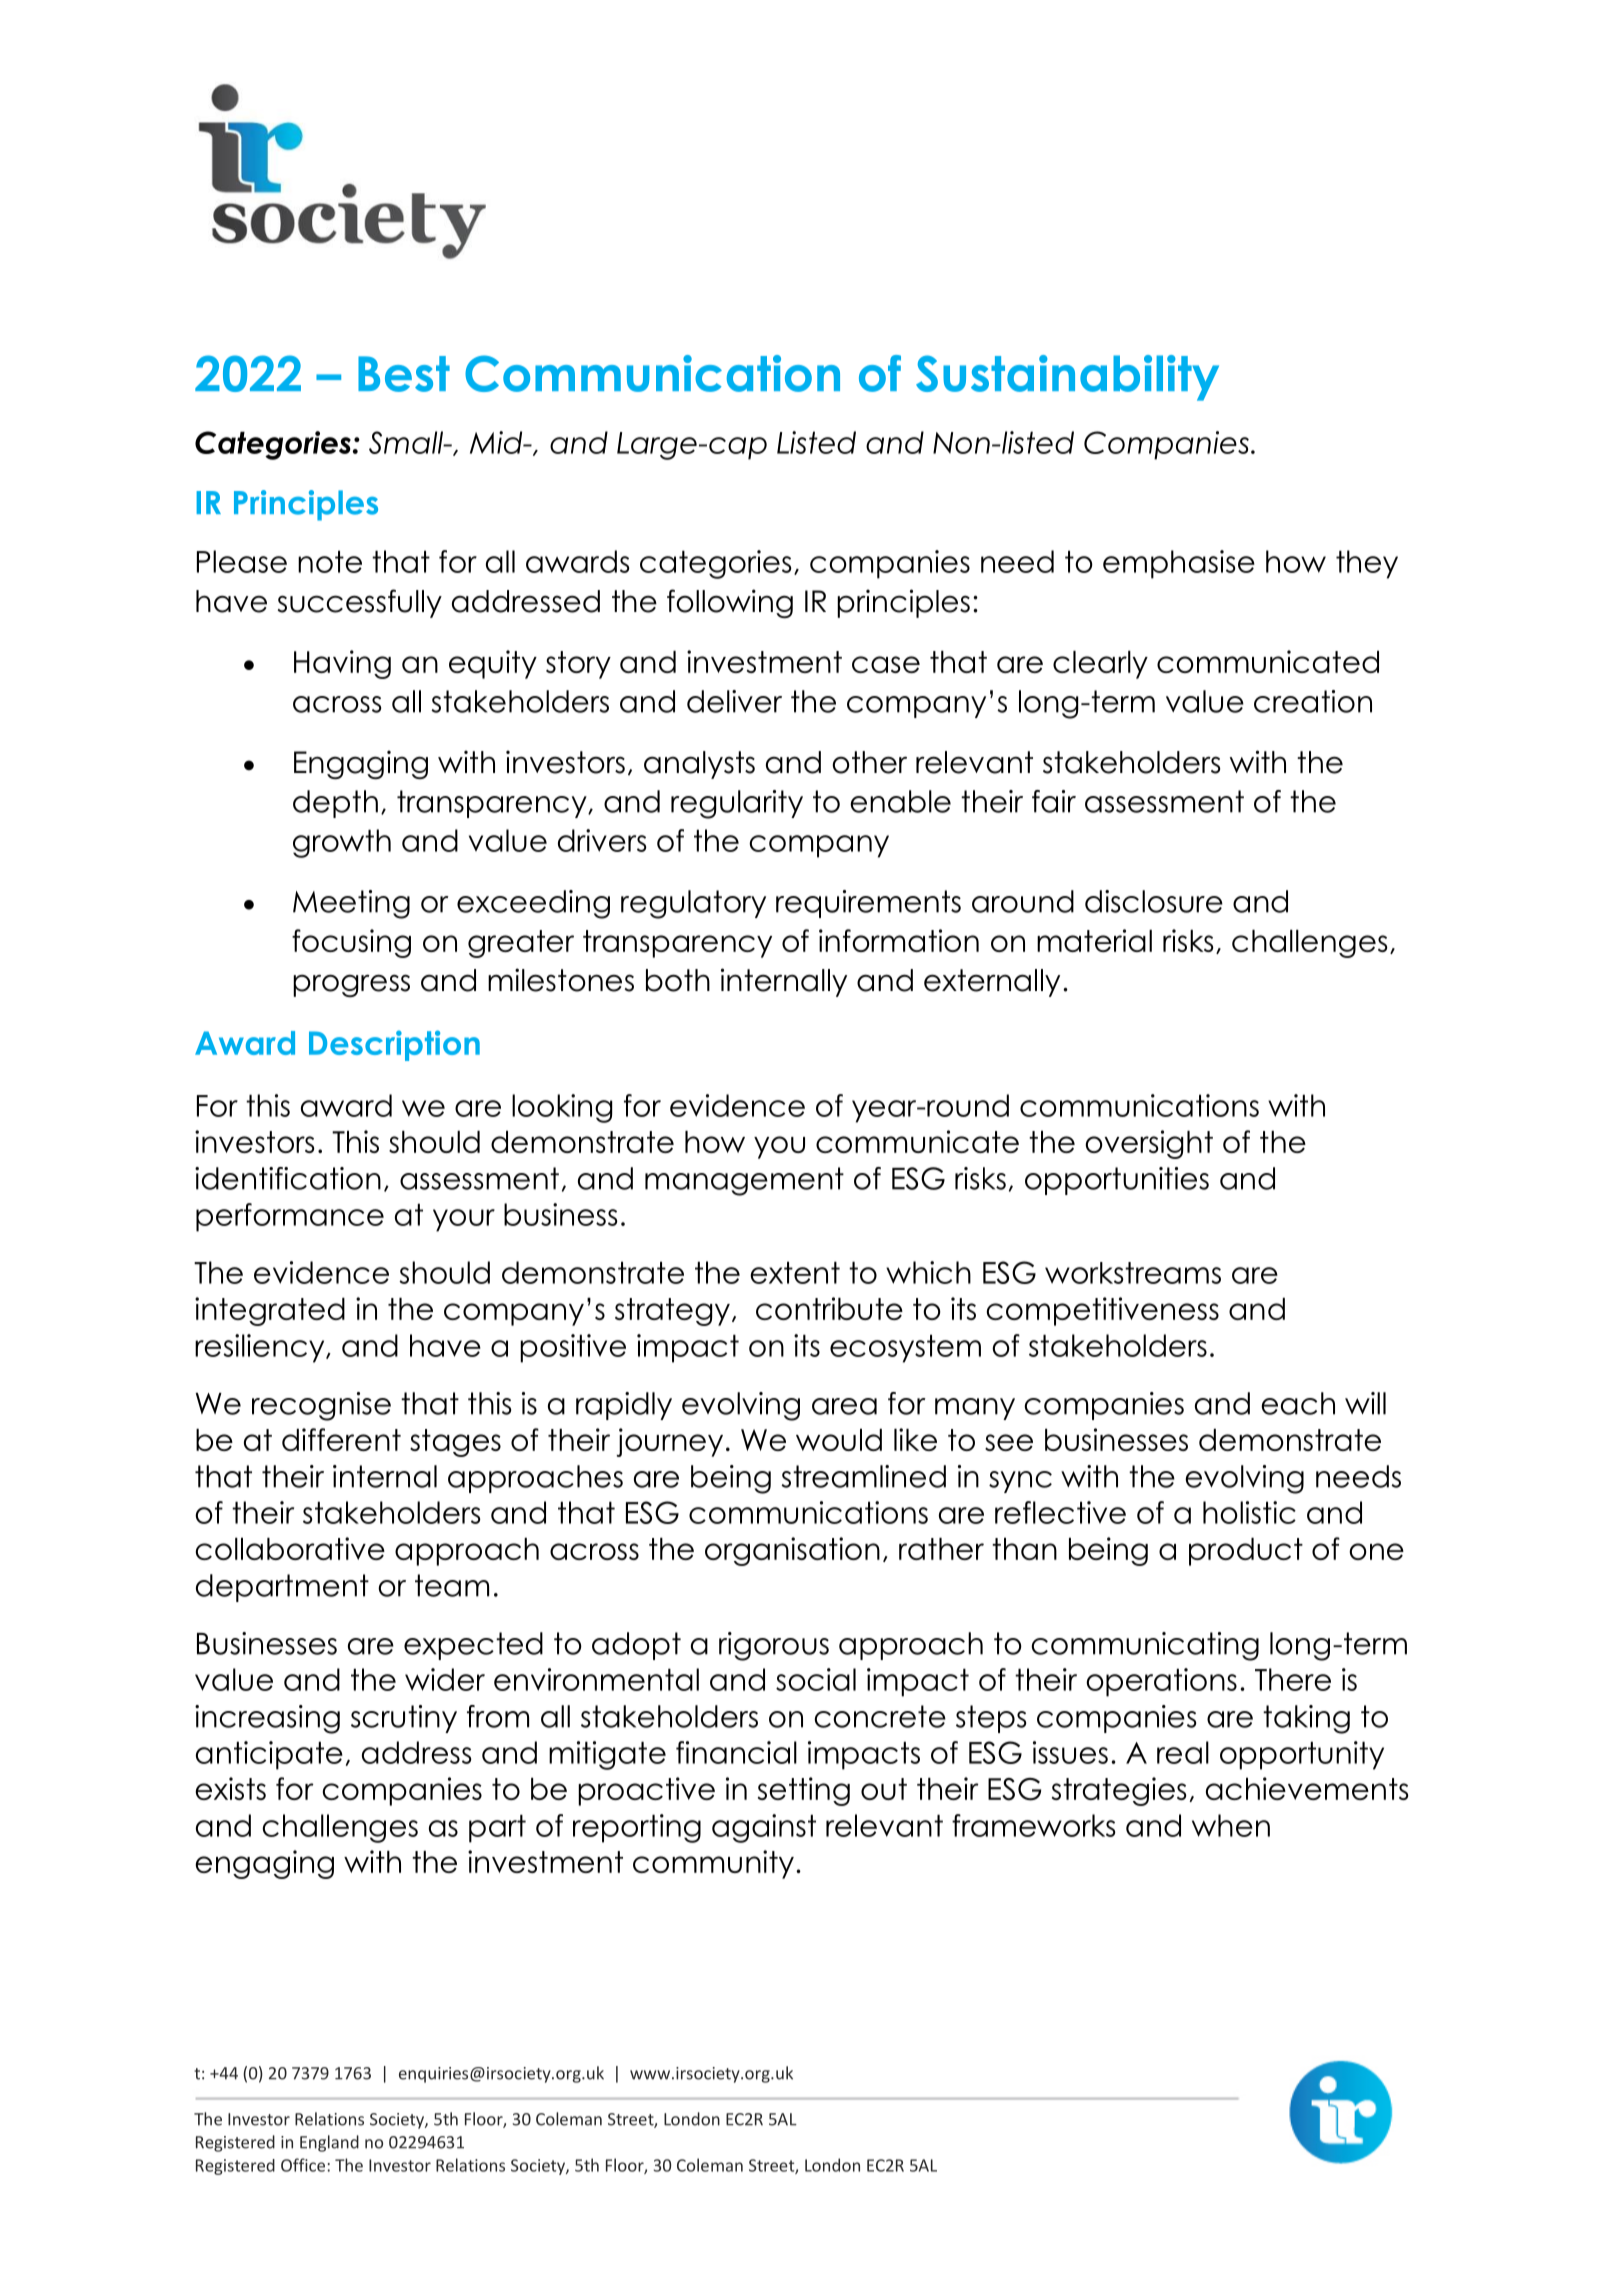  I want to click on real, so click(1183, 1752).
